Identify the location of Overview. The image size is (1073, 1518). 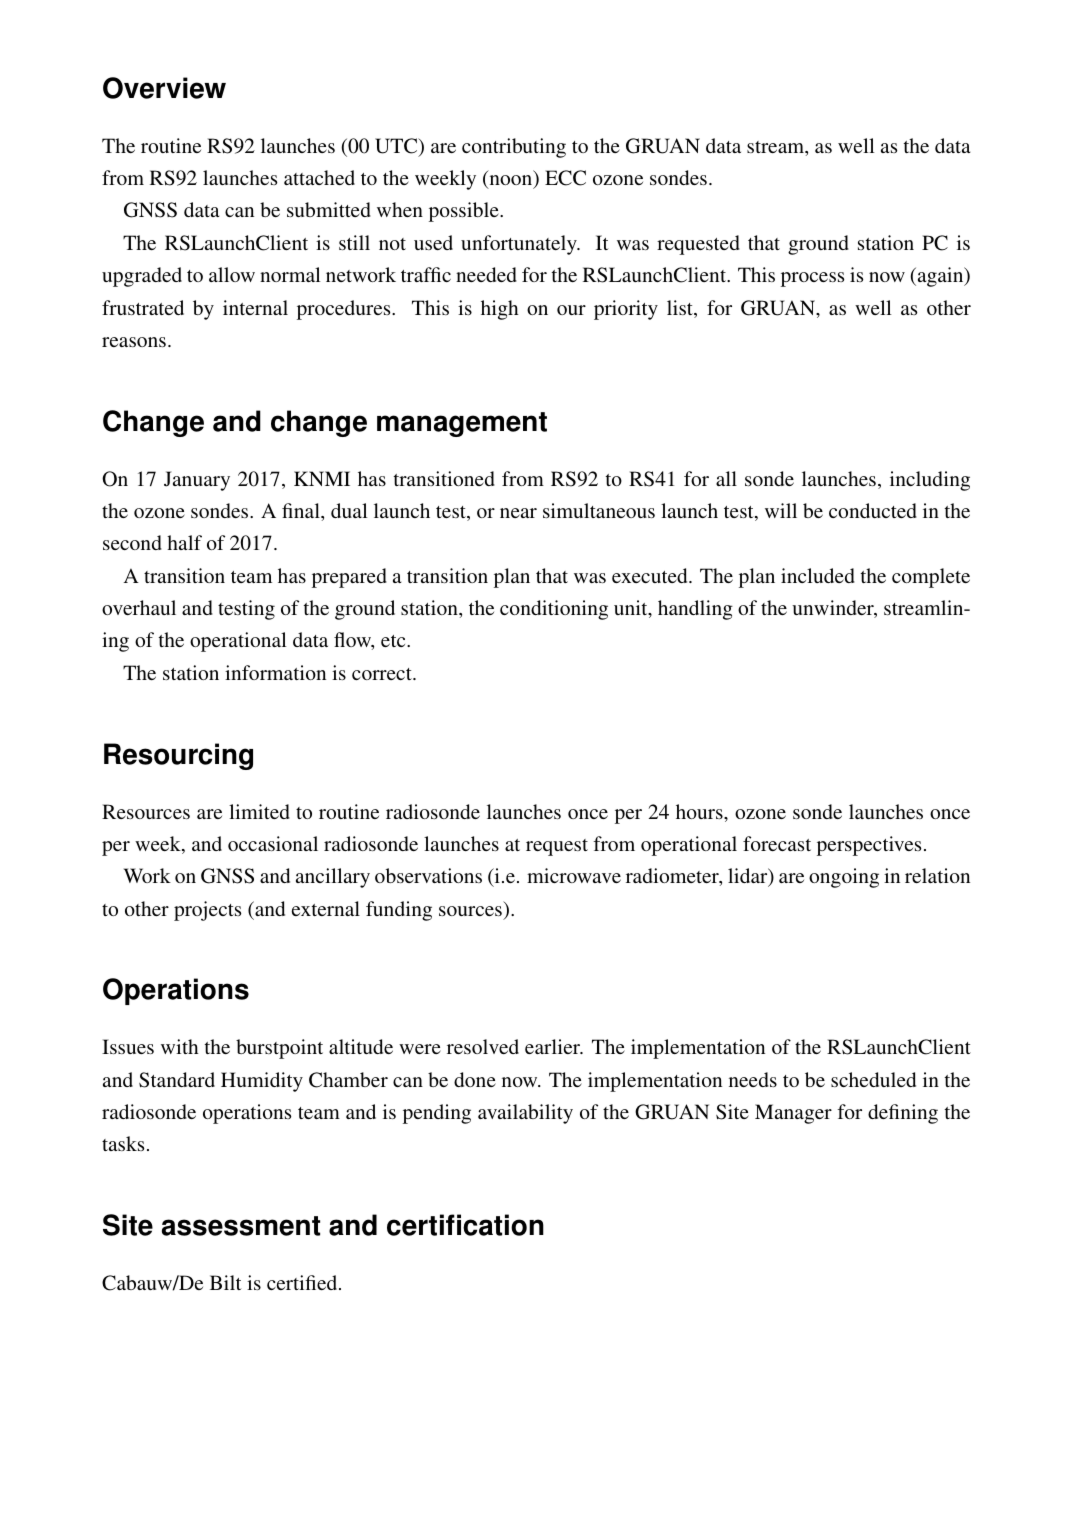
(164, 88).
